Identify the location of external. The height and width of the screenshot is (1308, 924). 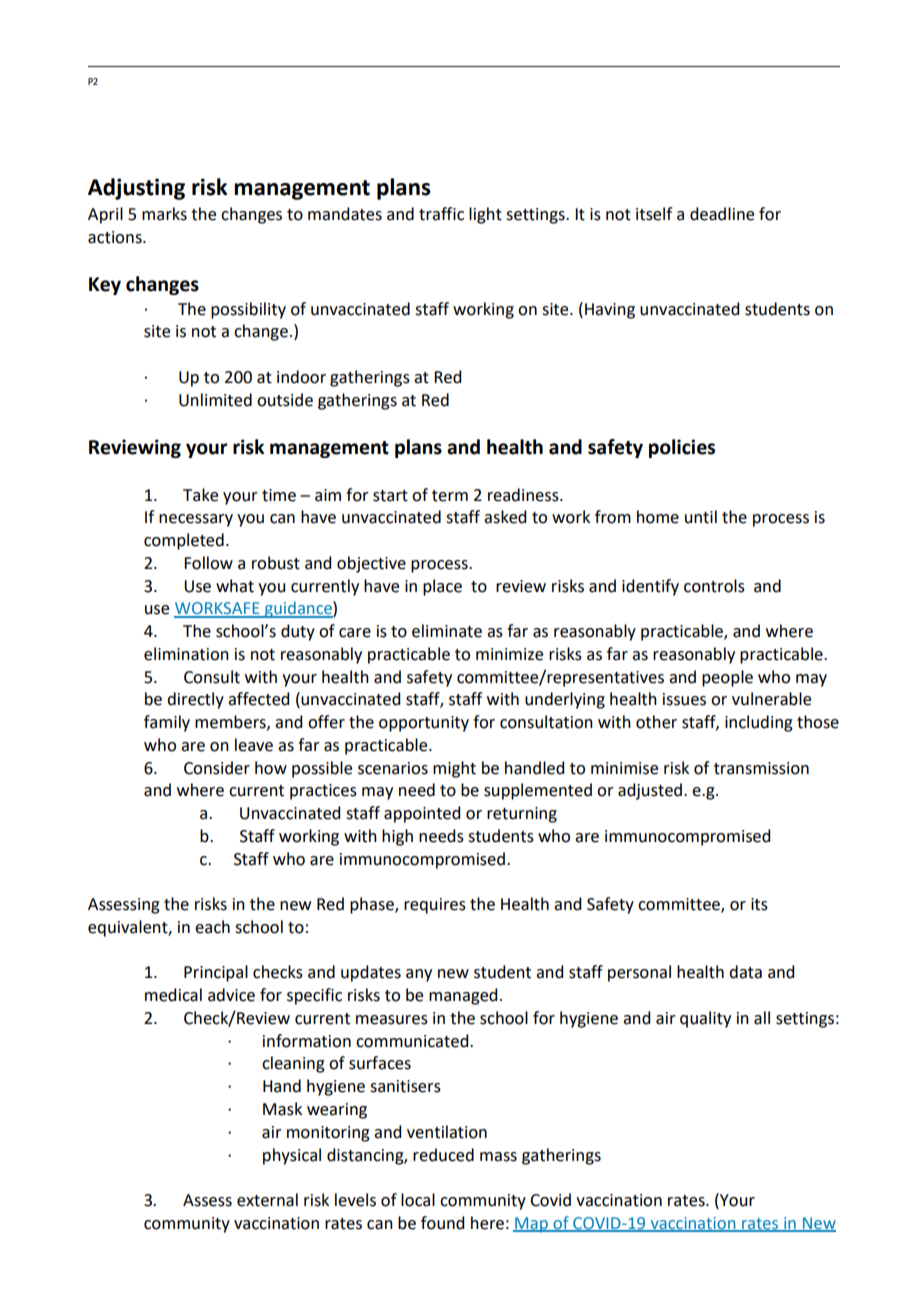
(267, 1200).
